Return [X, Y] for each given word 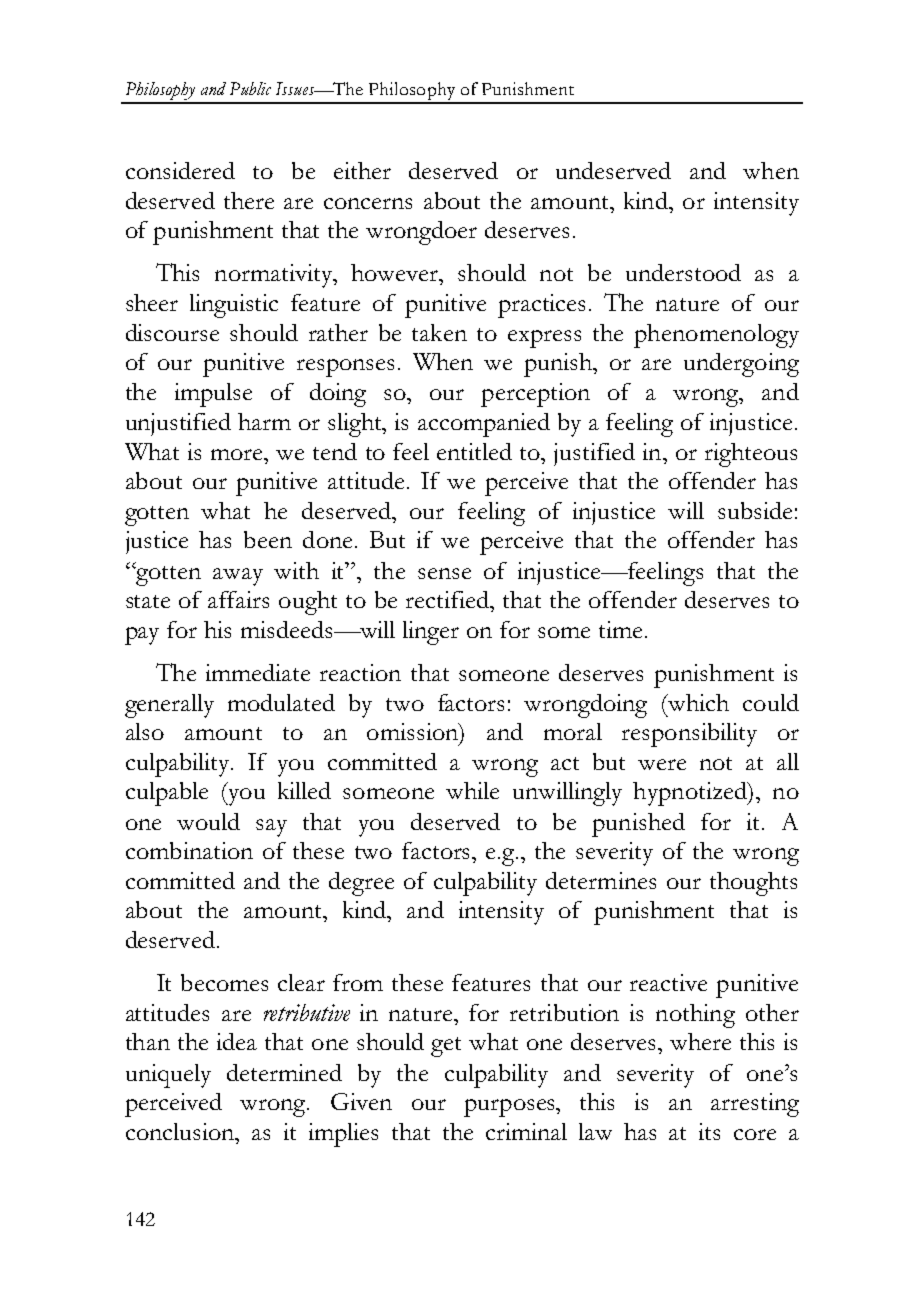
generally [169, 706]
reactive [668, 982]
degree [361, 884]
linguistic [234, 306]
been [268, 539]
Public [250, 88]
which [697, 702]
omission [414, 733]
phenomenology [716, 336]
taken [439, 332]
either [362, 170]
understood [683, 272]
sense [444, 573]
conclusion [181, 1131]
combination [189, 850]
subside [755, 510]
